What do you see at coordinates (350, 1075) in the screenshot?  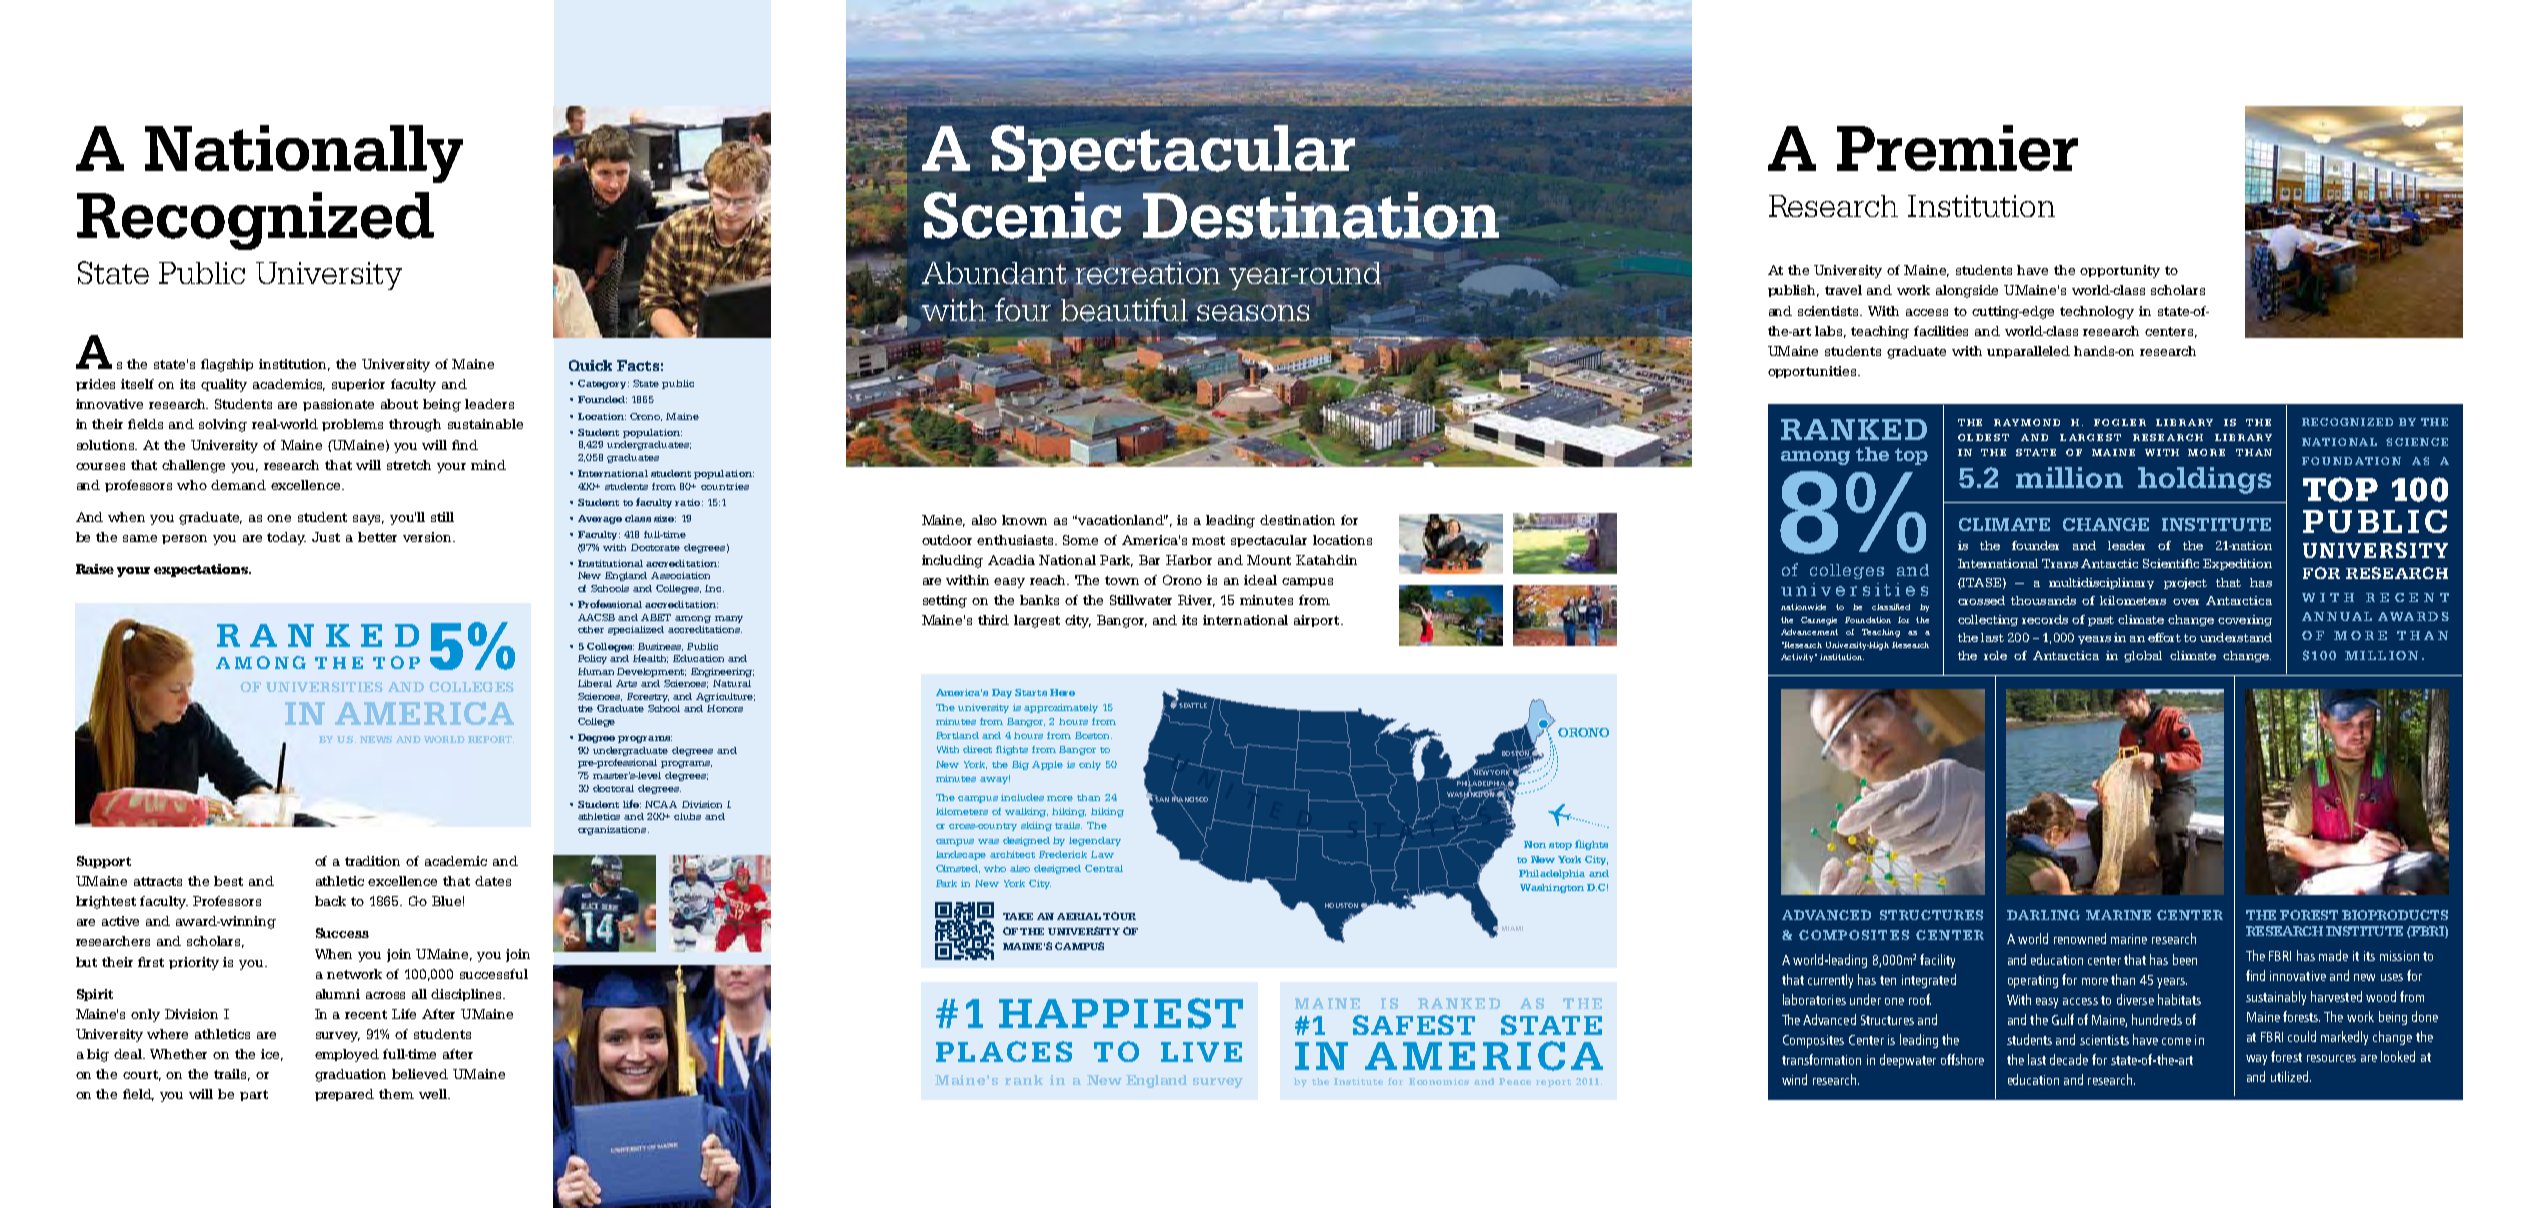 I see `graduation` at bounding box center [350, 1075].
